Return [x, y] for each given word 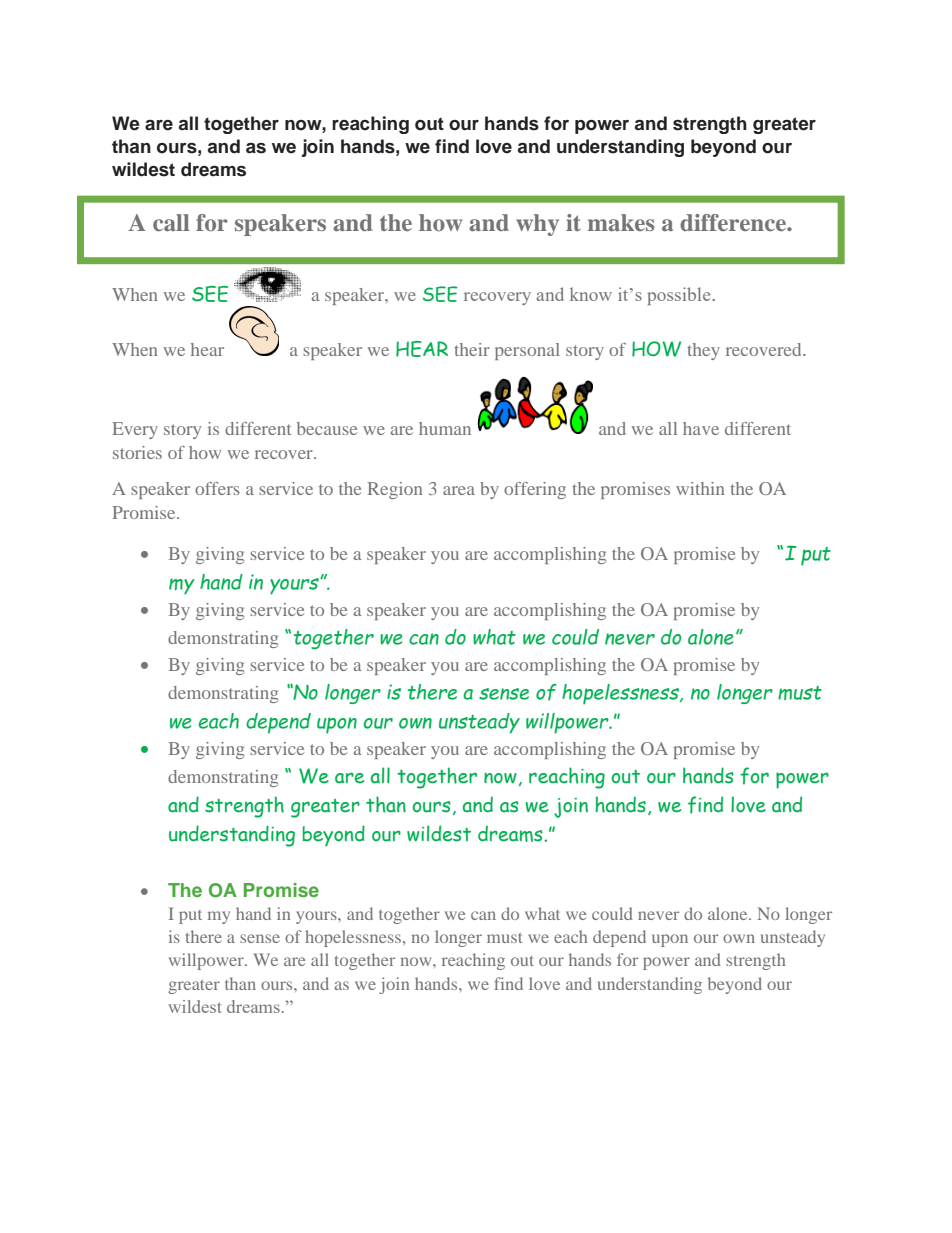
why [537, 225]
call [171, 222]
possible [680, 296]
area [459, 490]
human [445, 428]
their [472, 349]
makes [621, 222]
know [591, 294]
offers [217, 488]
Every [135, 430]
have [701, 428]
